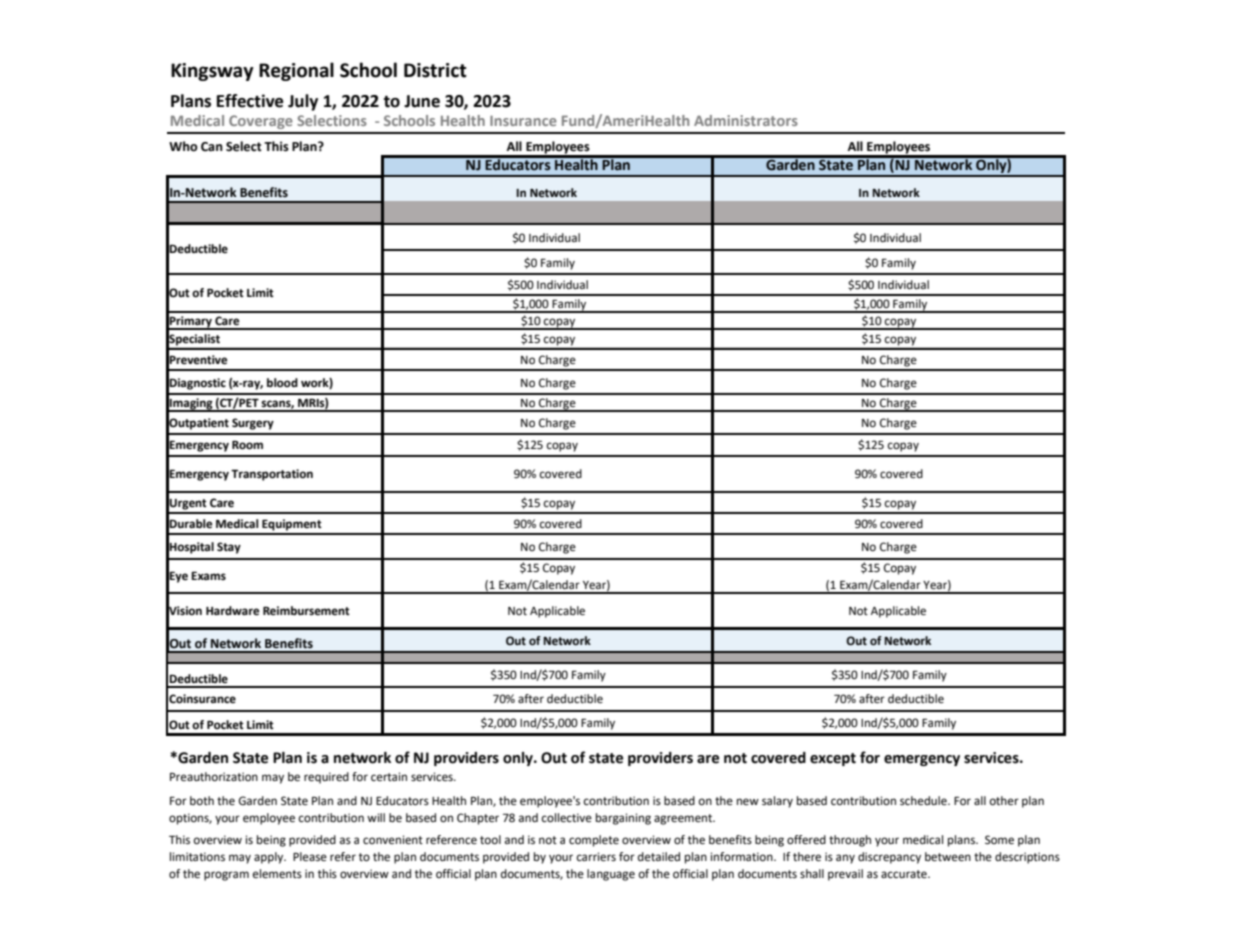 The image size is (1233, 952). I want to click on except, so click(833, 759).
